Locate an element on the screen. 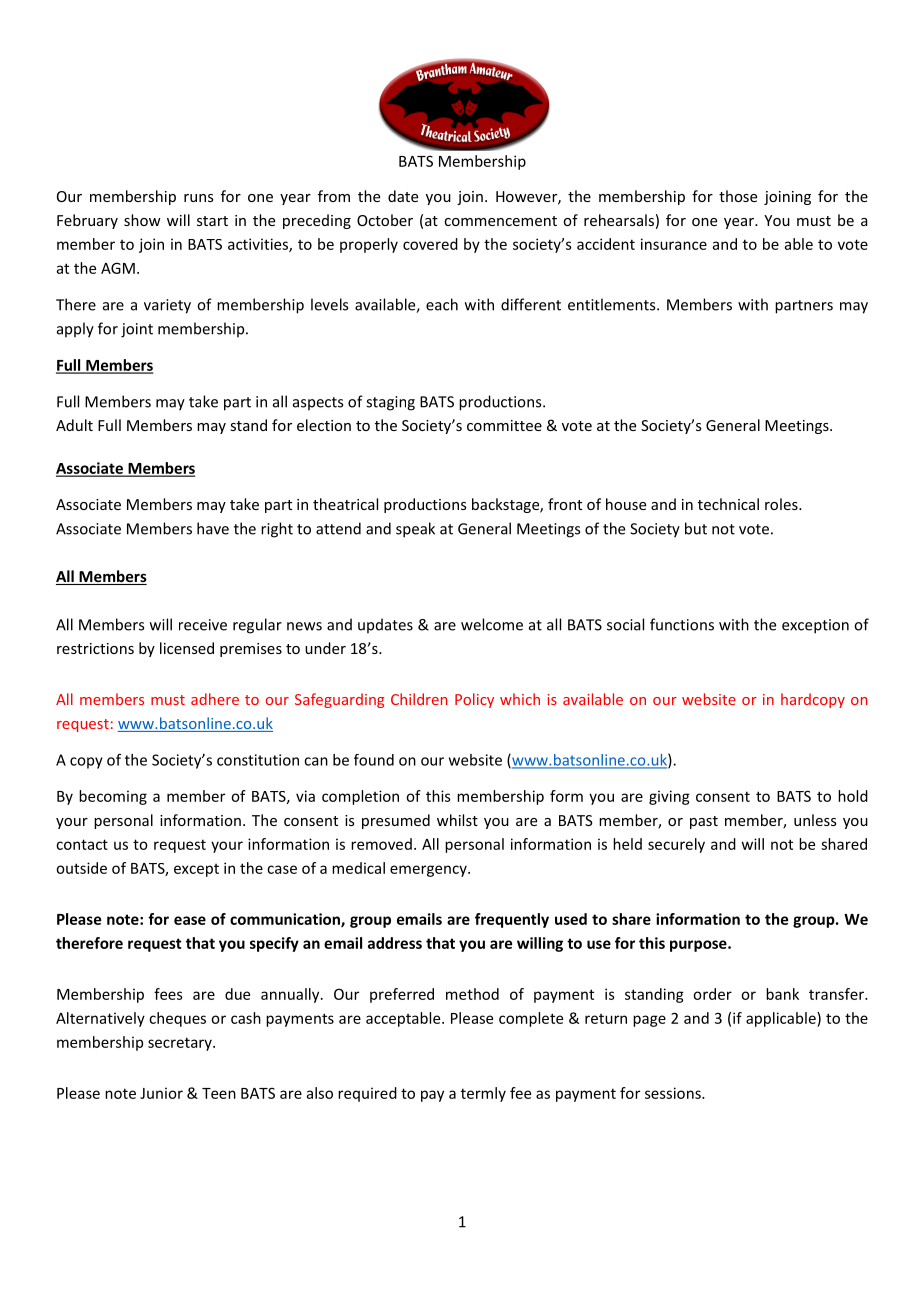 This screenshot has width=924, height=1308. show is located at coordinates (142, 220).
